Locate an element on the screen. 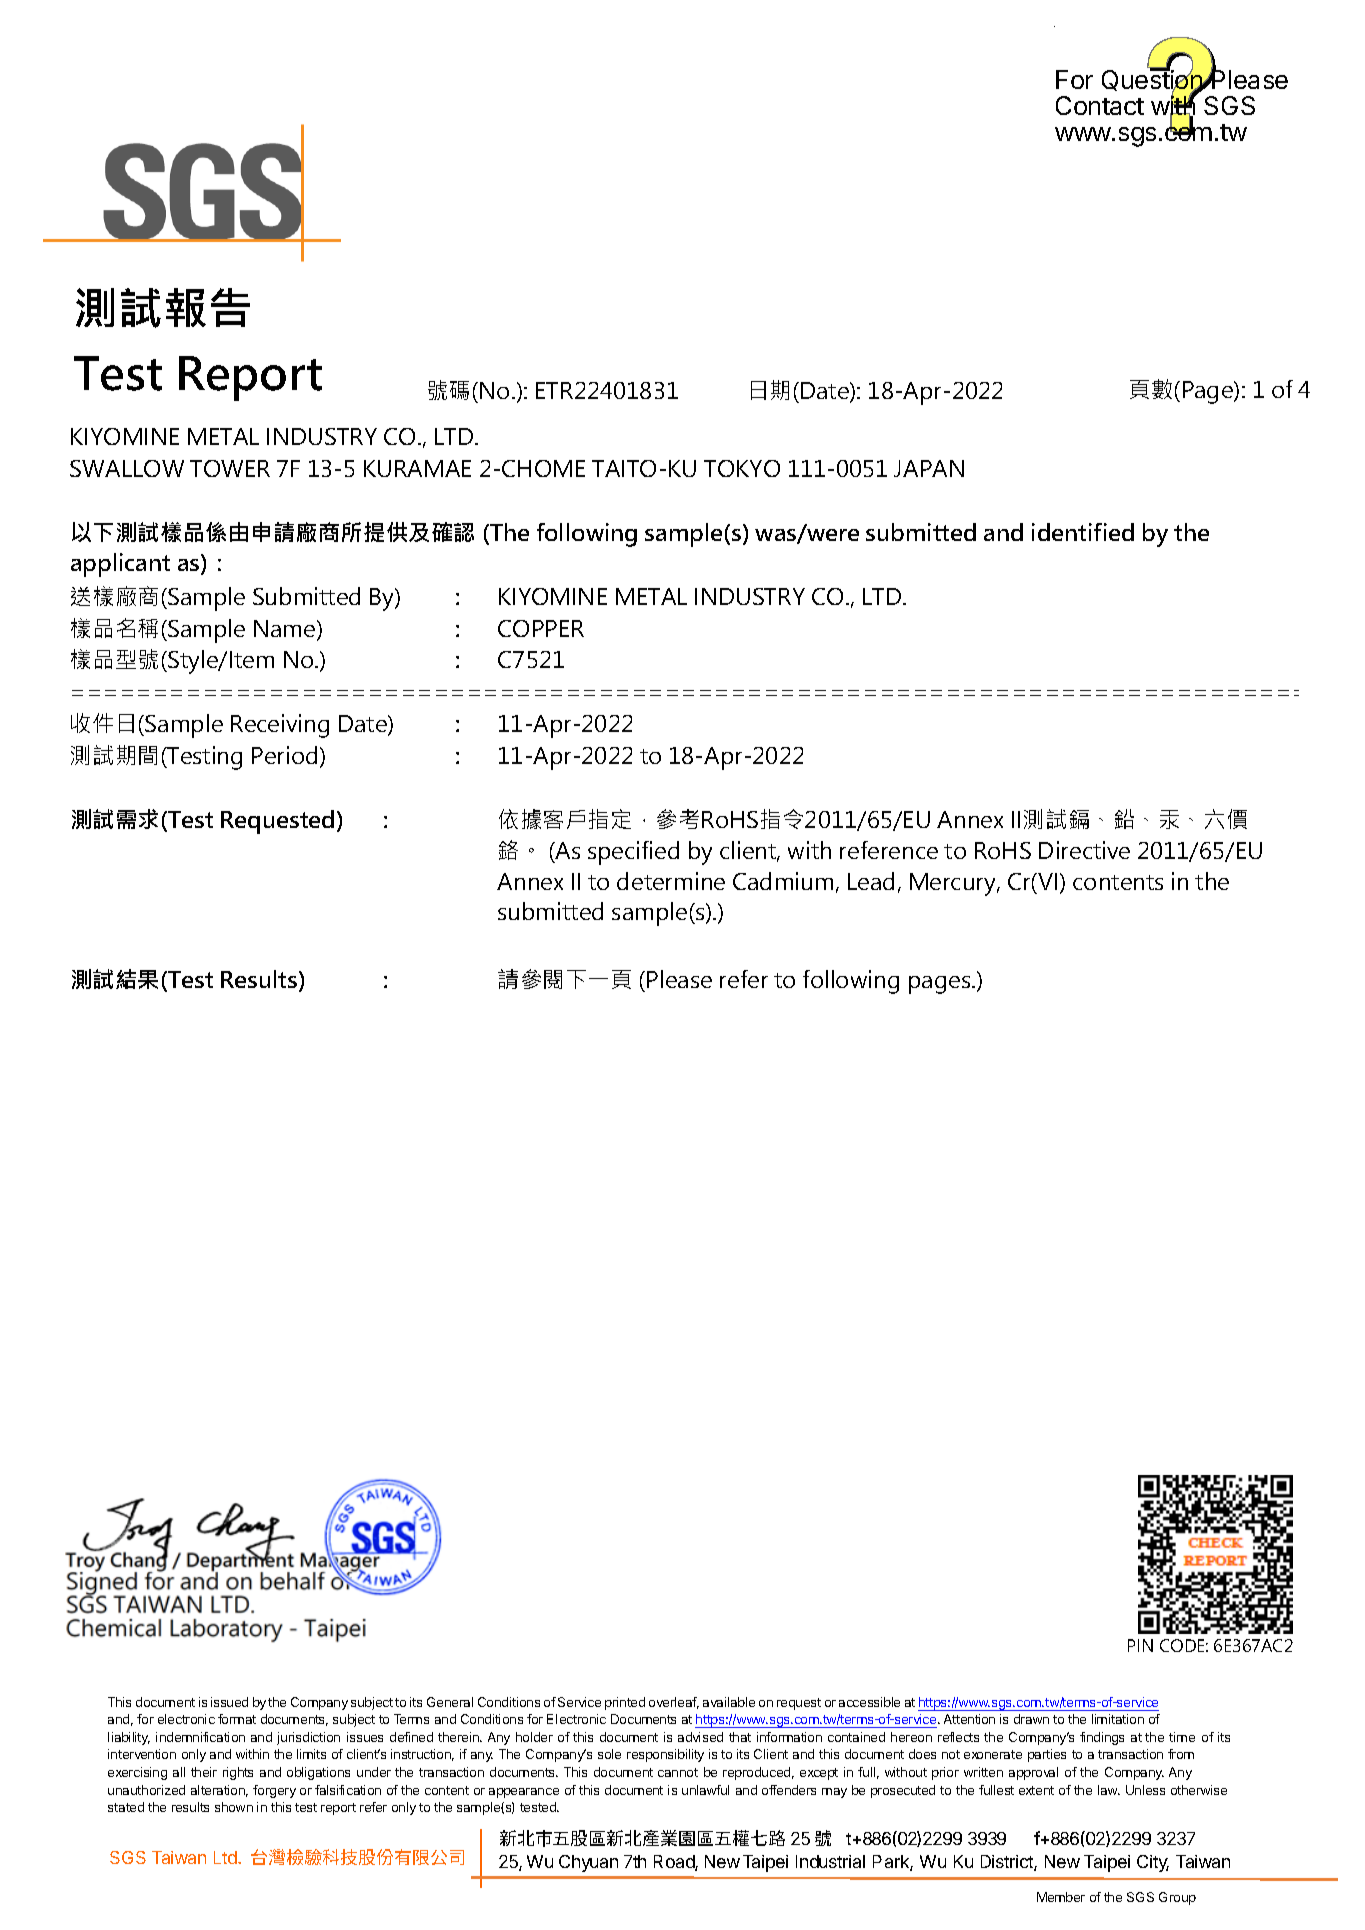  printed is located at coordinates (625, 1703).
